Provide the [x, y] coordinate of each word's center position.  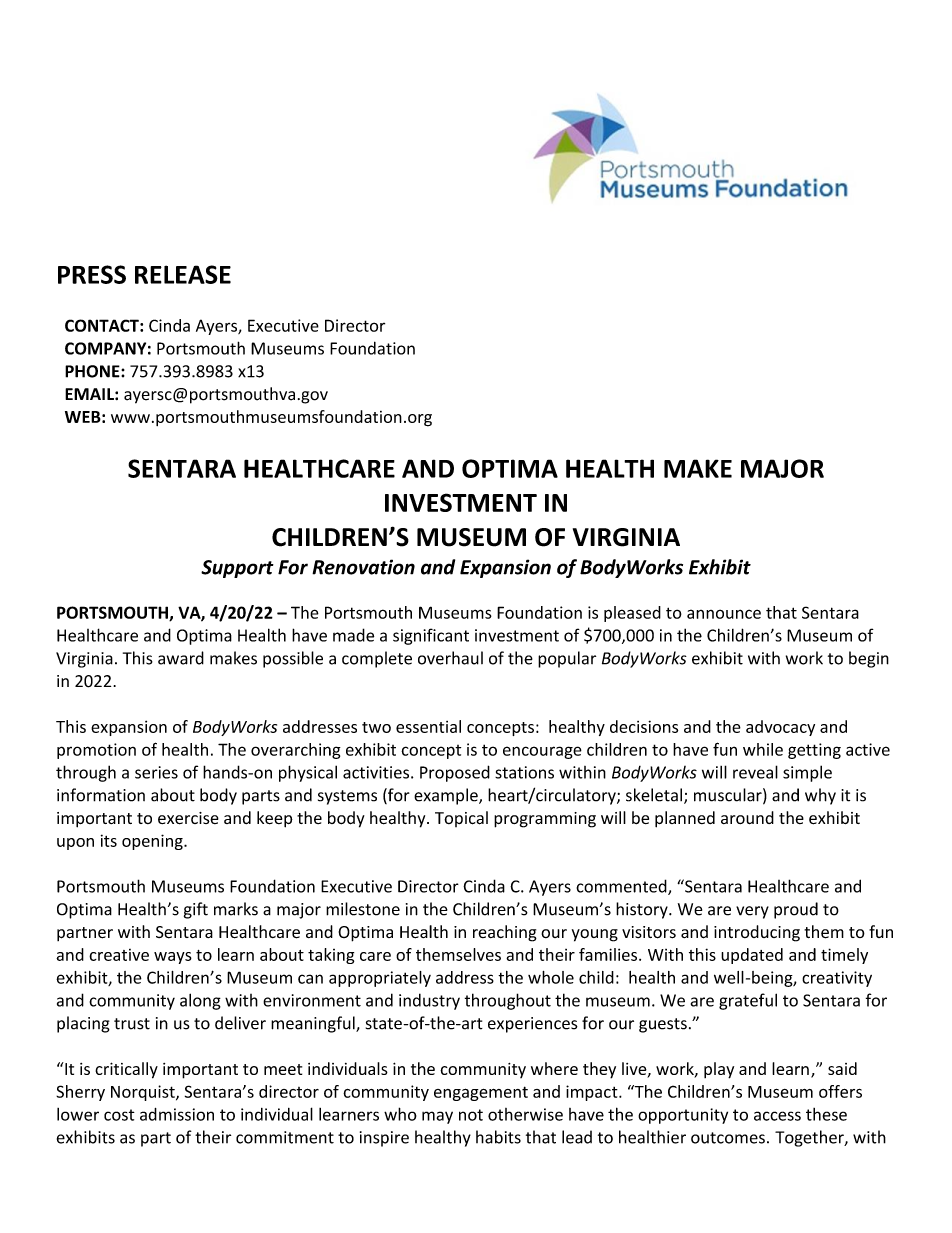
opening [153, 842]
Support [237, 569]
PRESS [92, 274]
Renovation [363, 567]
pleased [632, 614]
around [747, 817]
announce [724, 614]
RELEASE [183, 274]
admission [177, 1114]
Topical [461, 819]
